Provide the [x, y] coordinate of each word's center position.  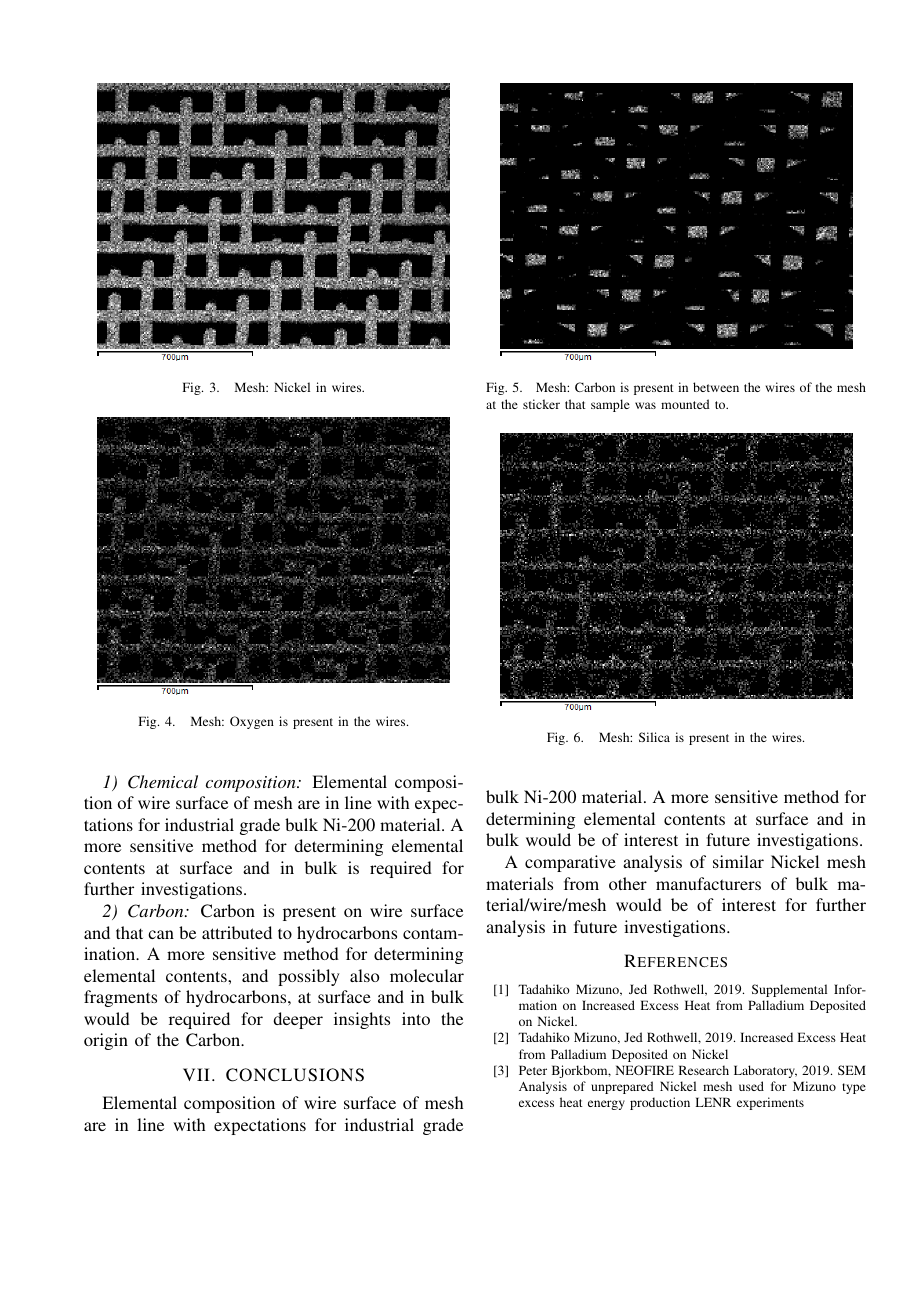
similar [738, 861]
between [716, 387]
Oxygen [252, 722]
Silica [654, 737]
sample [610, 405]
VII [196, 1074]
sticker [541, 404]
